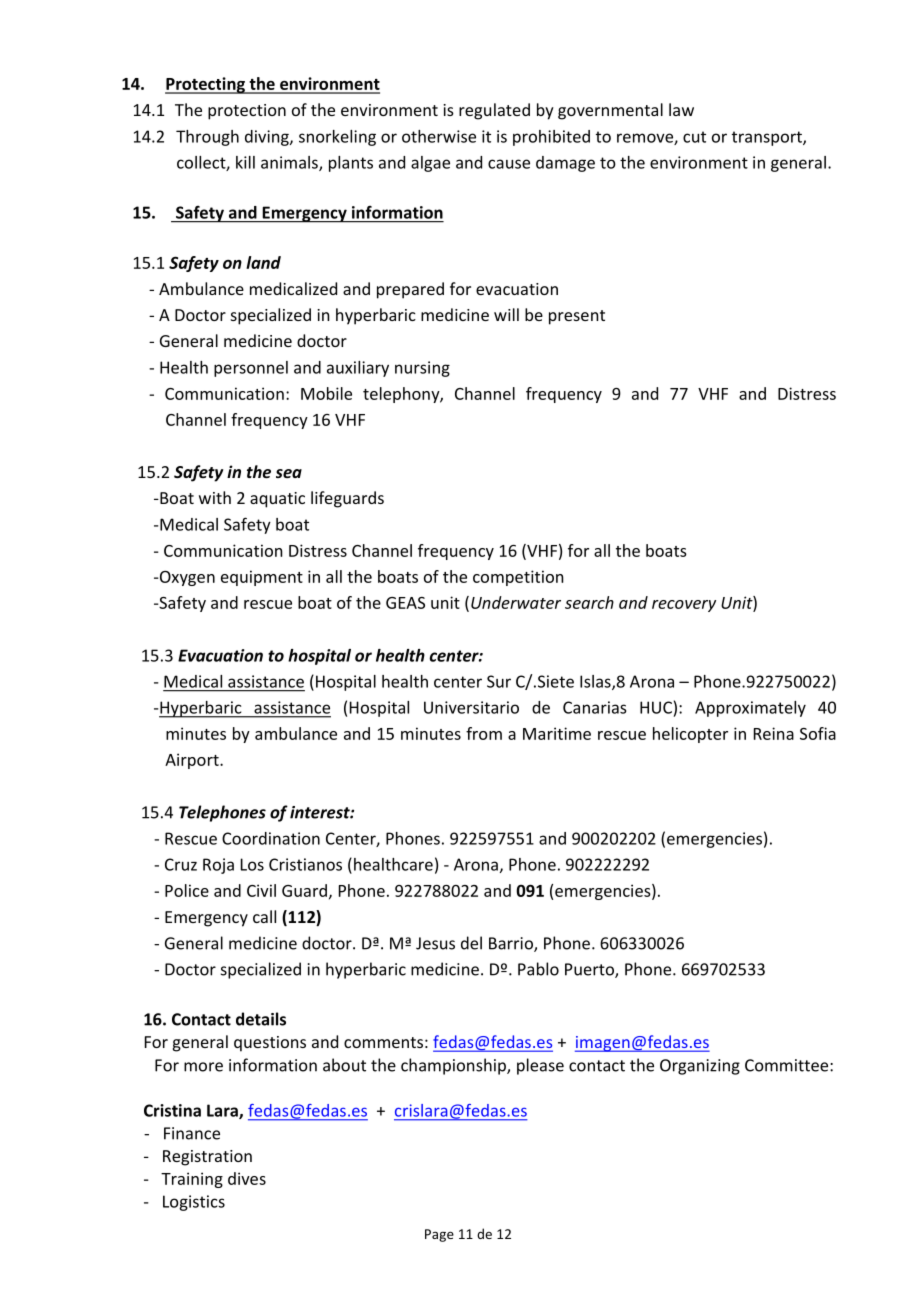  Describe the element at coordinates (590, 970) in the screenshot. I see `Puerto` at that location.
